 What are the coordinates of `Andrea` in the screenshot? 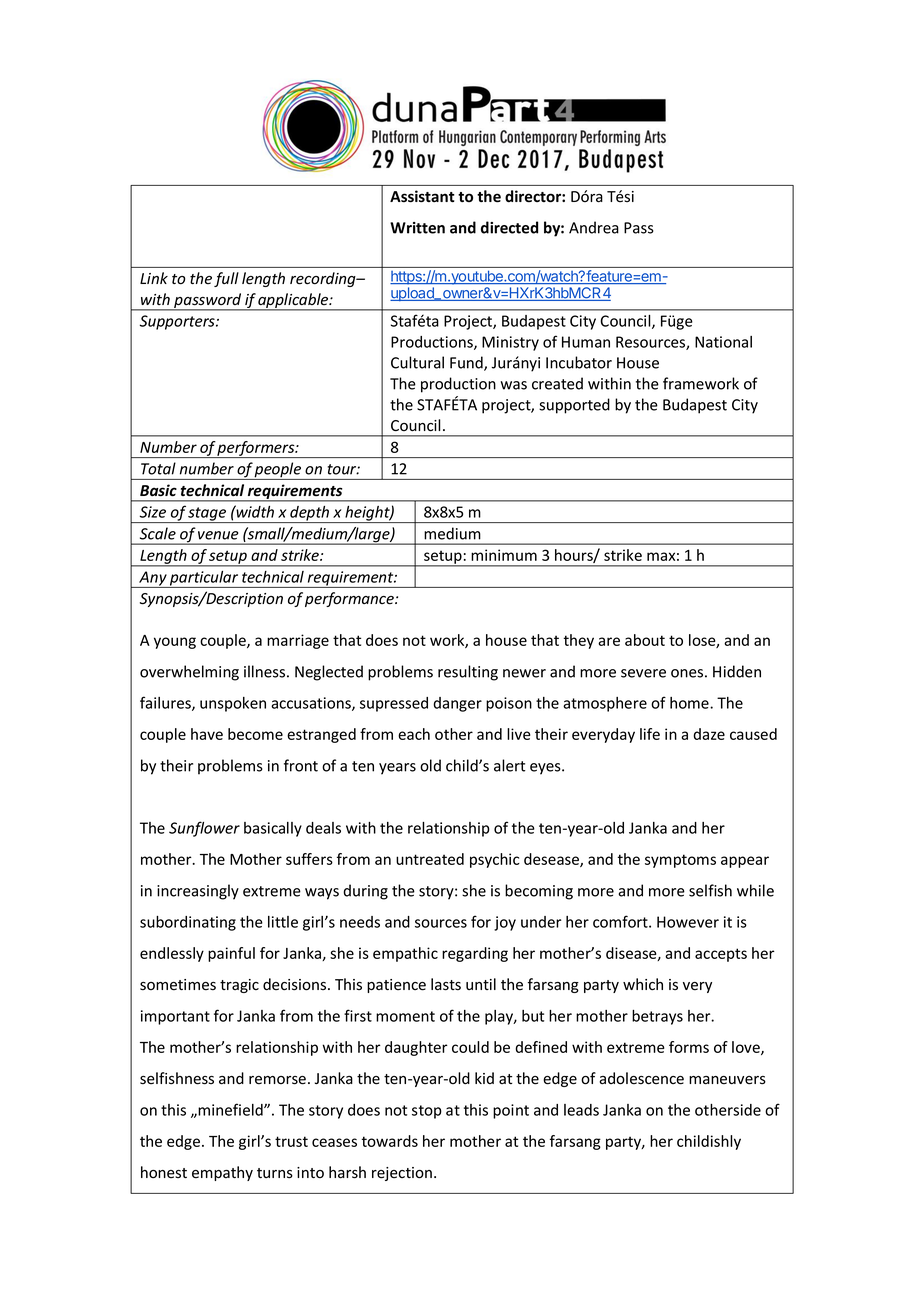 It's located at (594, 227).
